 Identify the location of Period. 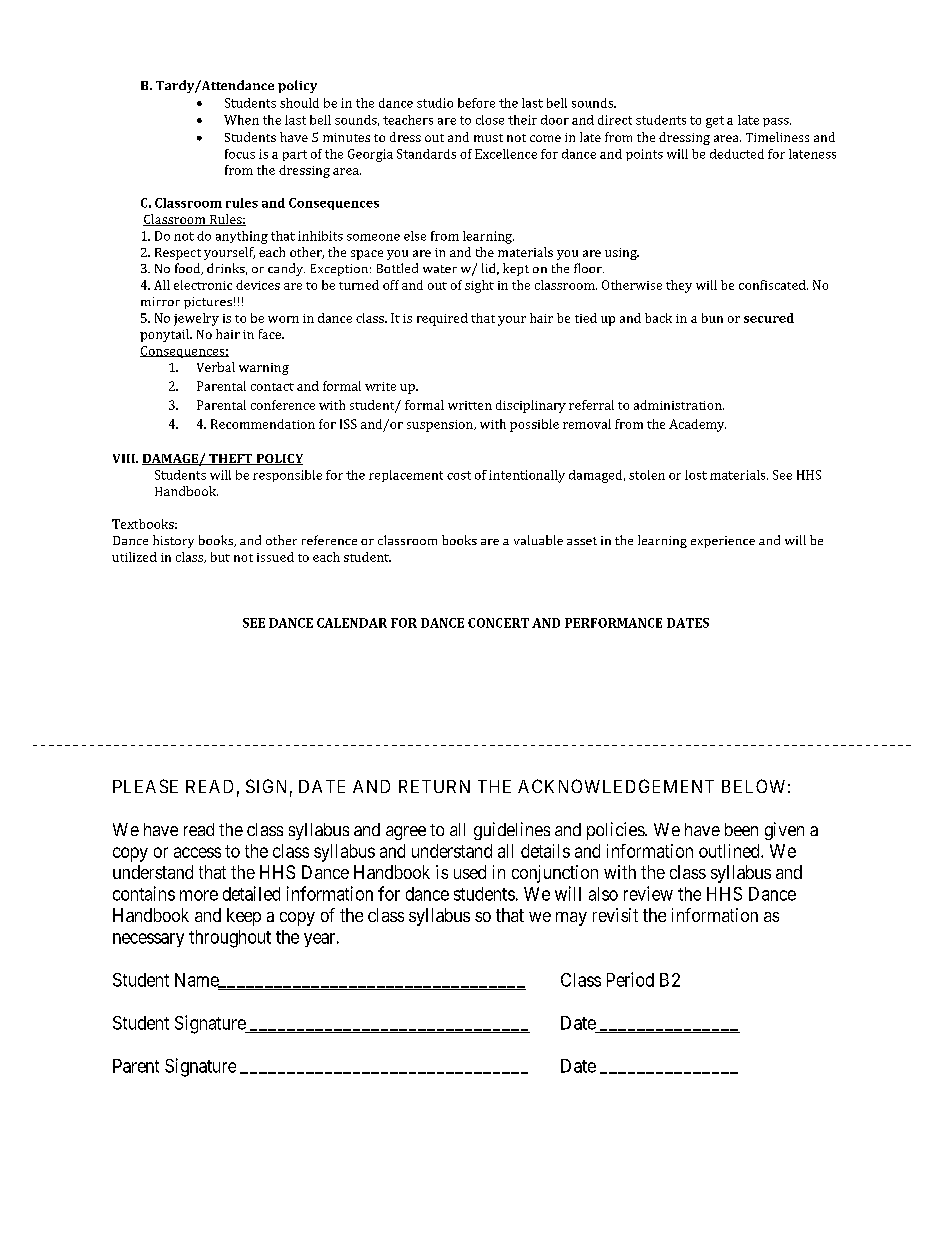
(630, 979).
